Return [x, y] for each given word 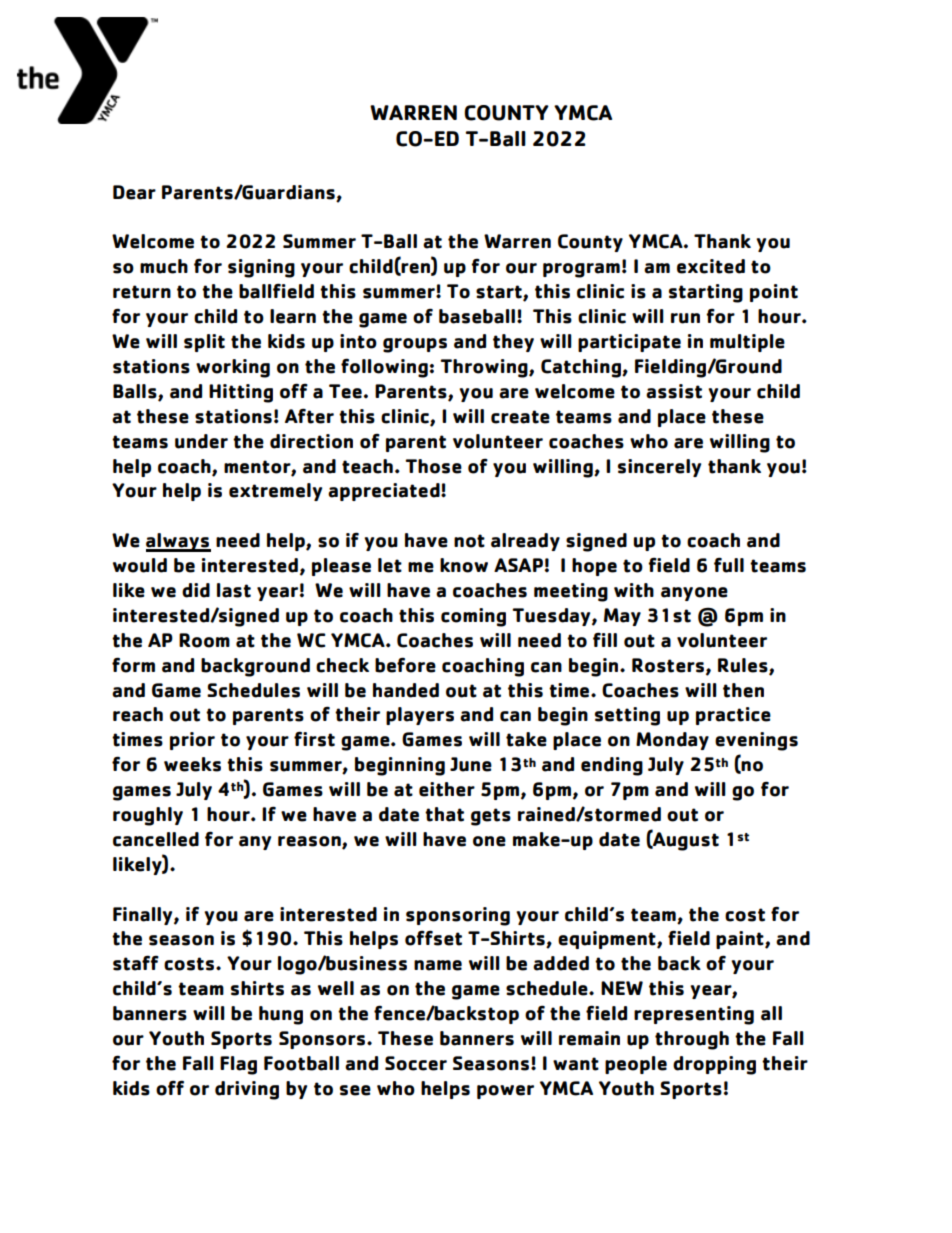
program [581, 270]
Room [204, 640]
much [164, 266]
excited [711, 266]
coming [473, 617]
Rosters [669, 666]
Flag [238, 1065]
